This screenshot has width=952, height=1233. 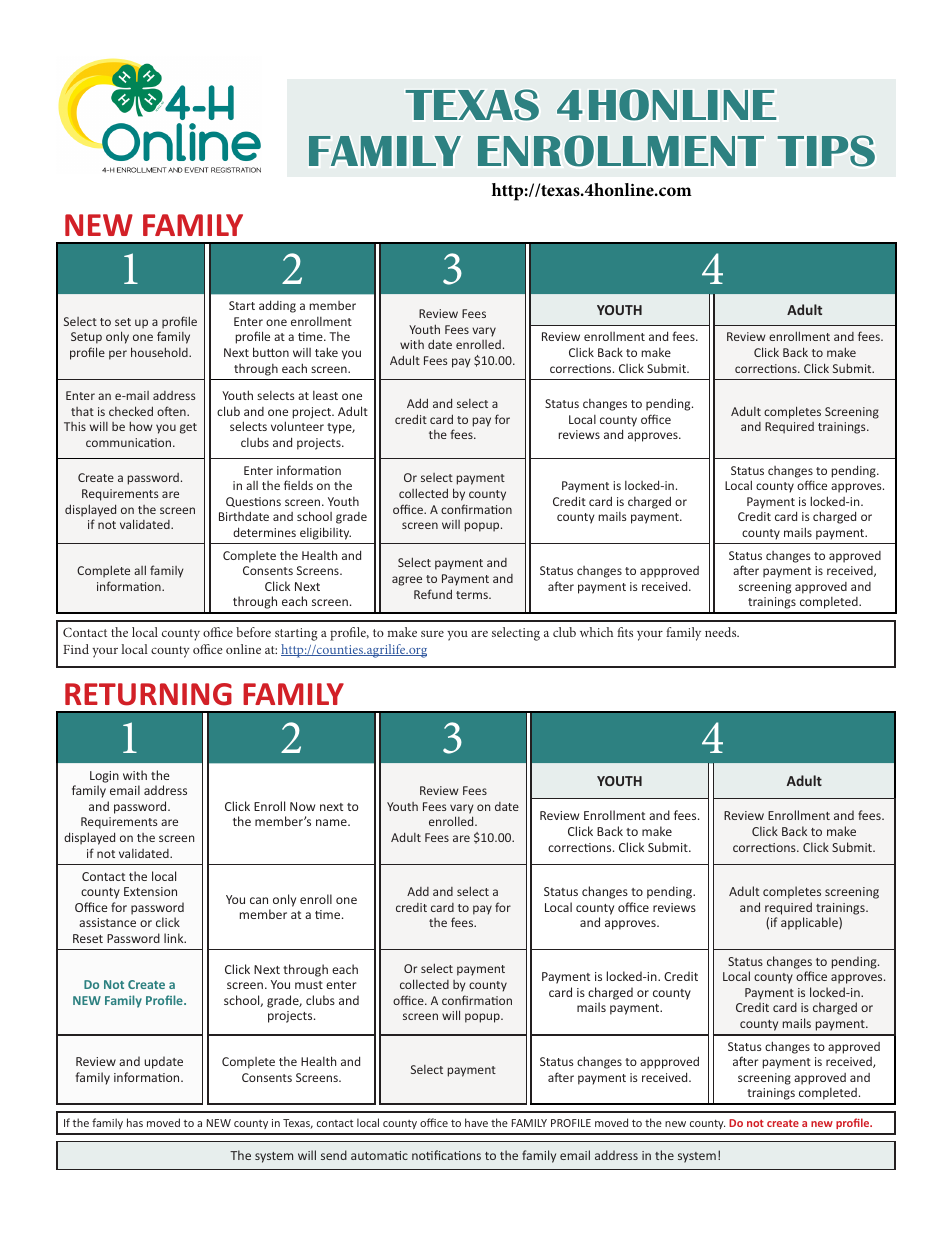 What do you see at coordinates (722, 632) in the screenshot?
I see `needs` at bounding box center [722, 632].
